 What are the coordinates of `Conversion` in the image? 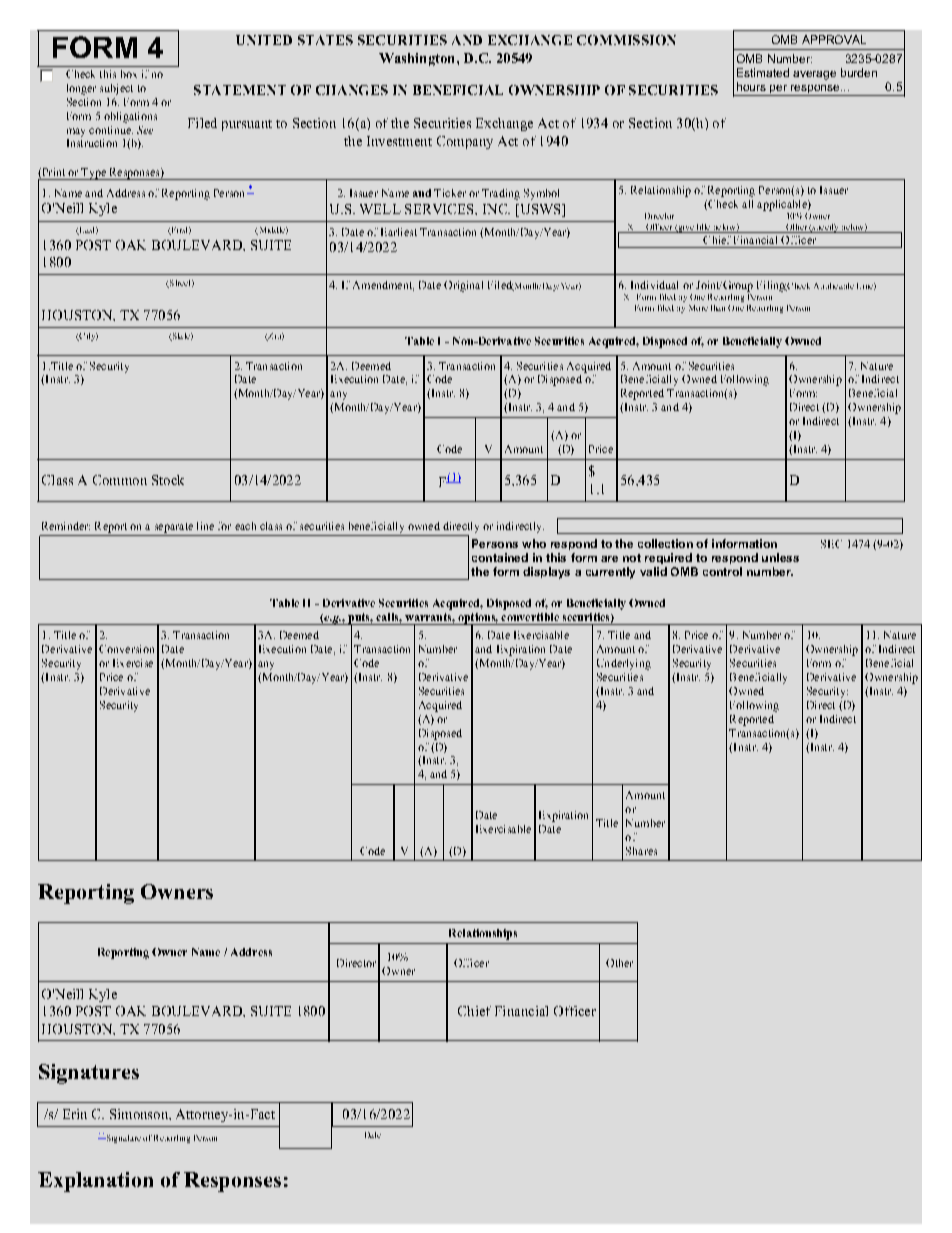 It's located at (126, 649).
